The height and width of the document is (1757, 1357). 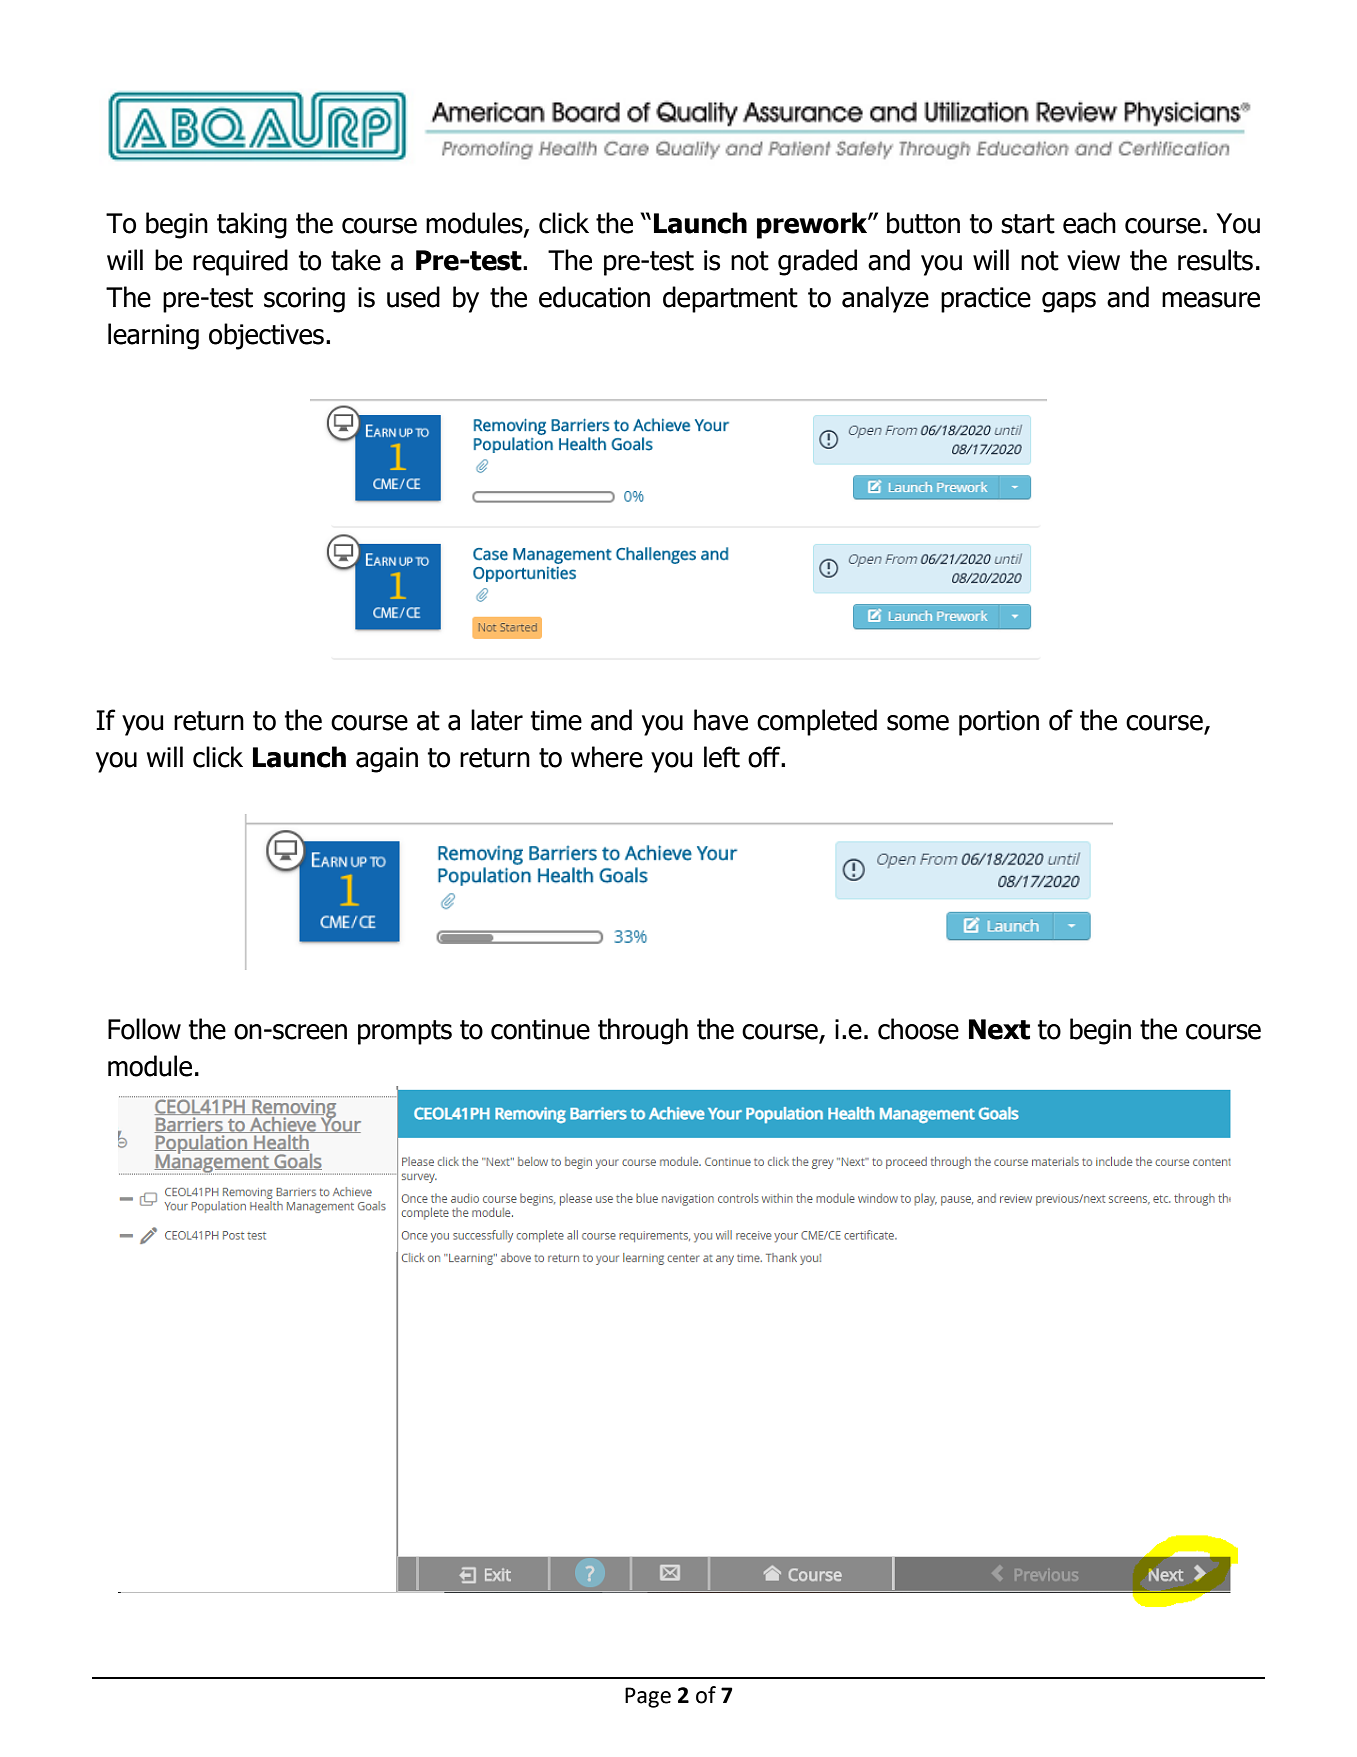 What do you see at coordinates (648, 1697) in the document?
I see `Page` at bounding box center [648, 1697].
